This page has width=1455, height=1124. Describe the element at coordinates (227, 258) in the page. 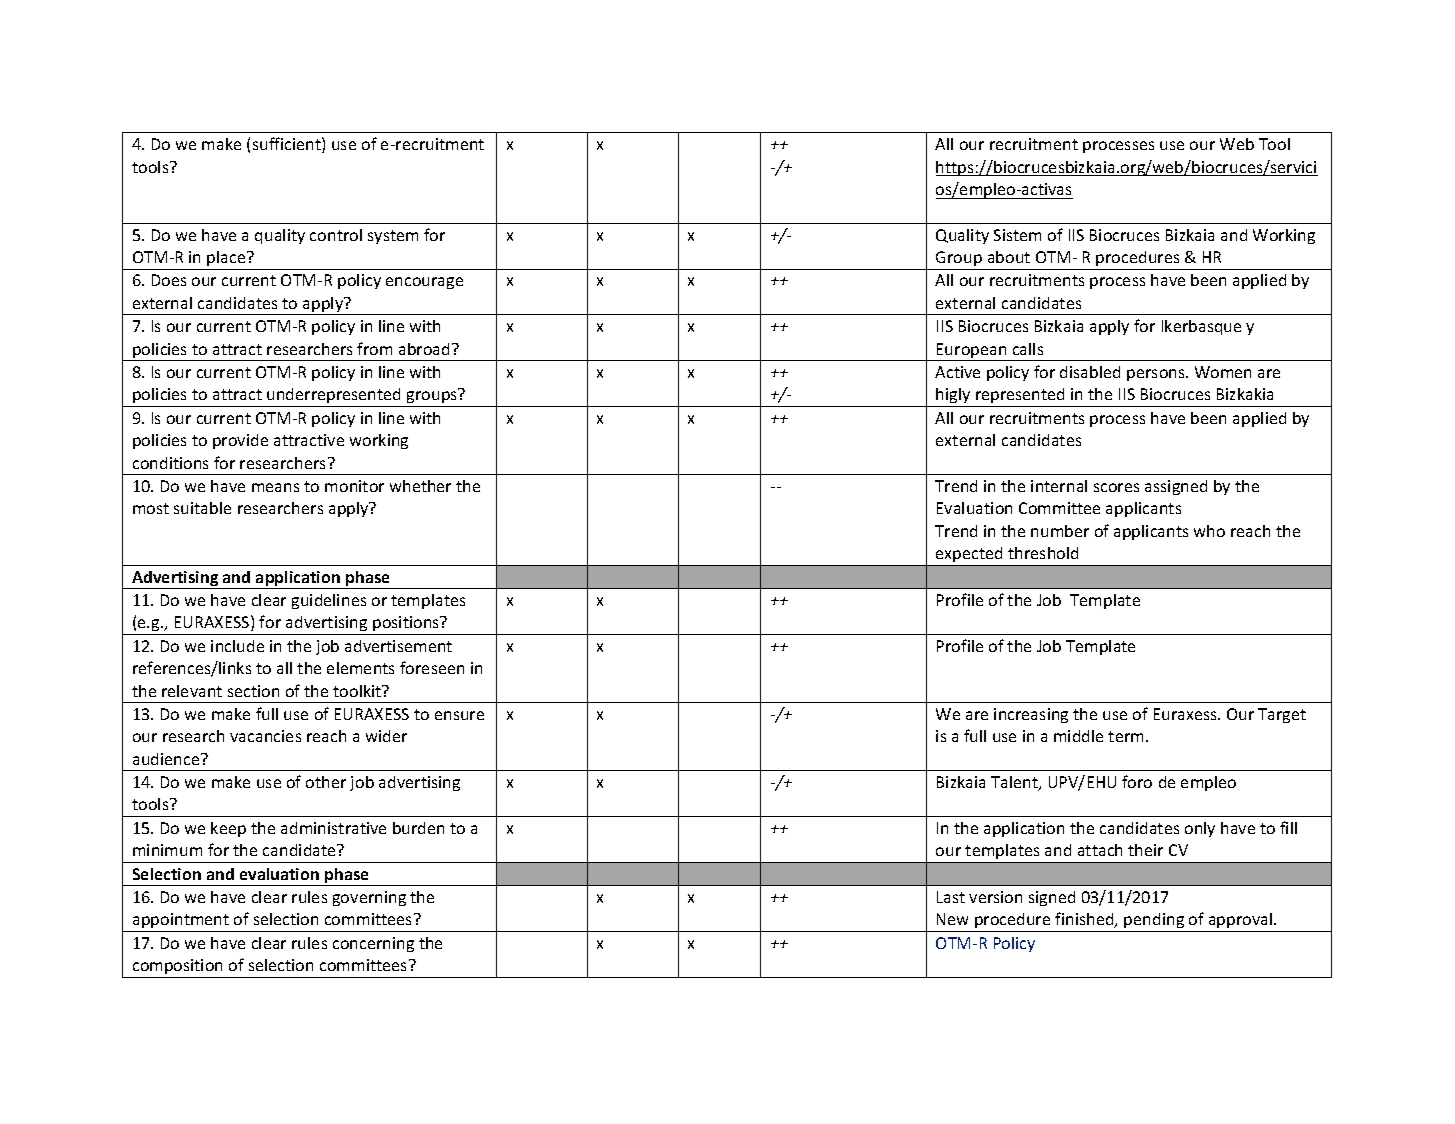

I see `place` at that location.
